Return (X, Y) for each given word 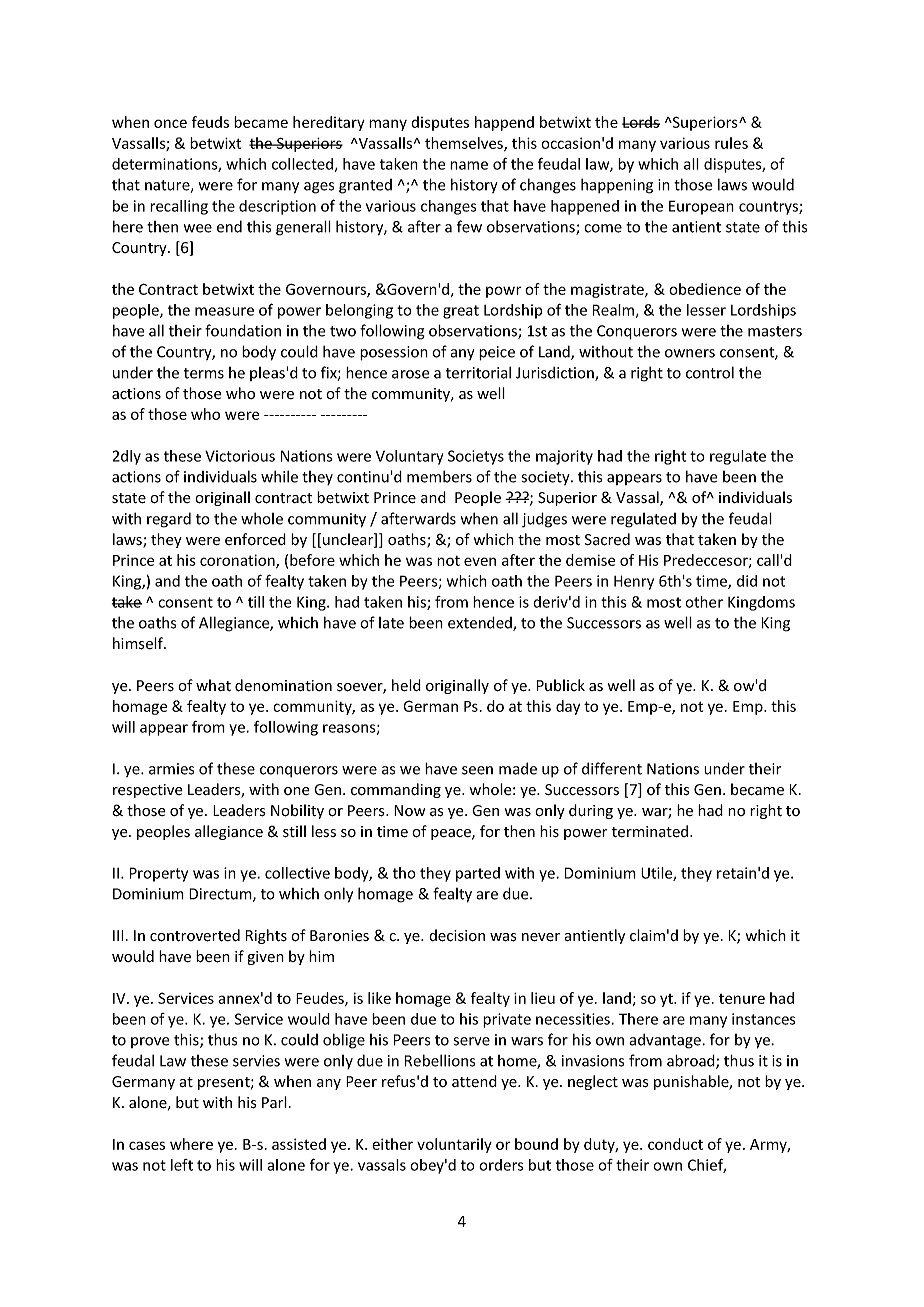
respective (148, 791)
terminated (651, 831)
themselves (465, 144)
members (439, 476)
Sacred (607, 539)
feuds (210, 122)
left (182, 1165)
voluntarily (454, 1145)
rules (731, 143)
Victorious (240, 456)
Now (409, 810)
